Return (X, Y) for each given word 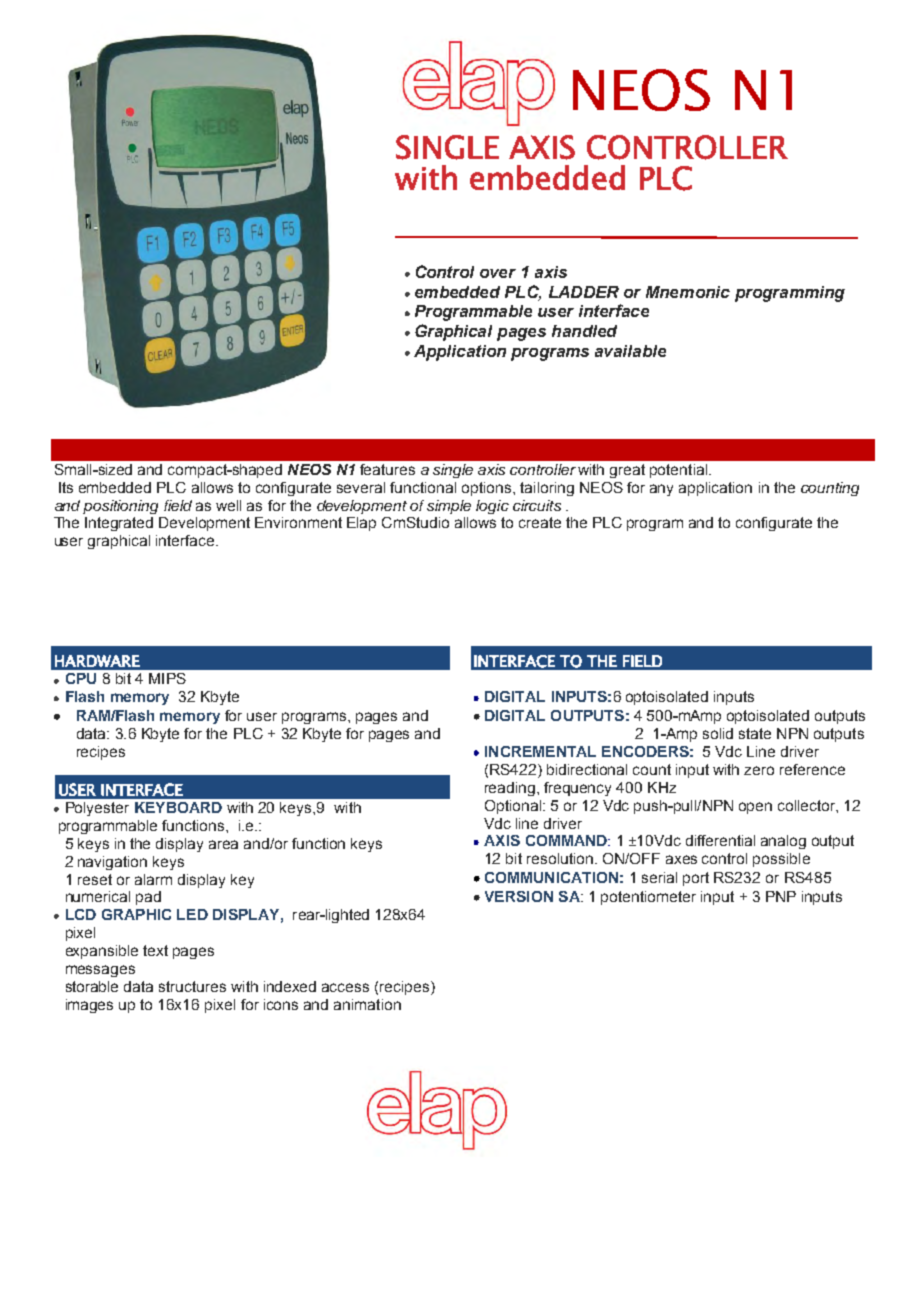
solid (718, 733)
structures (192, 986)
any (661, 490)
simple (449, 507)
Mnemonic (688, 292)
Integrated (119, 524)
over (498, 273)
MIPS (167, 678)
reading (510, 789)
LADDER (584, 292)
